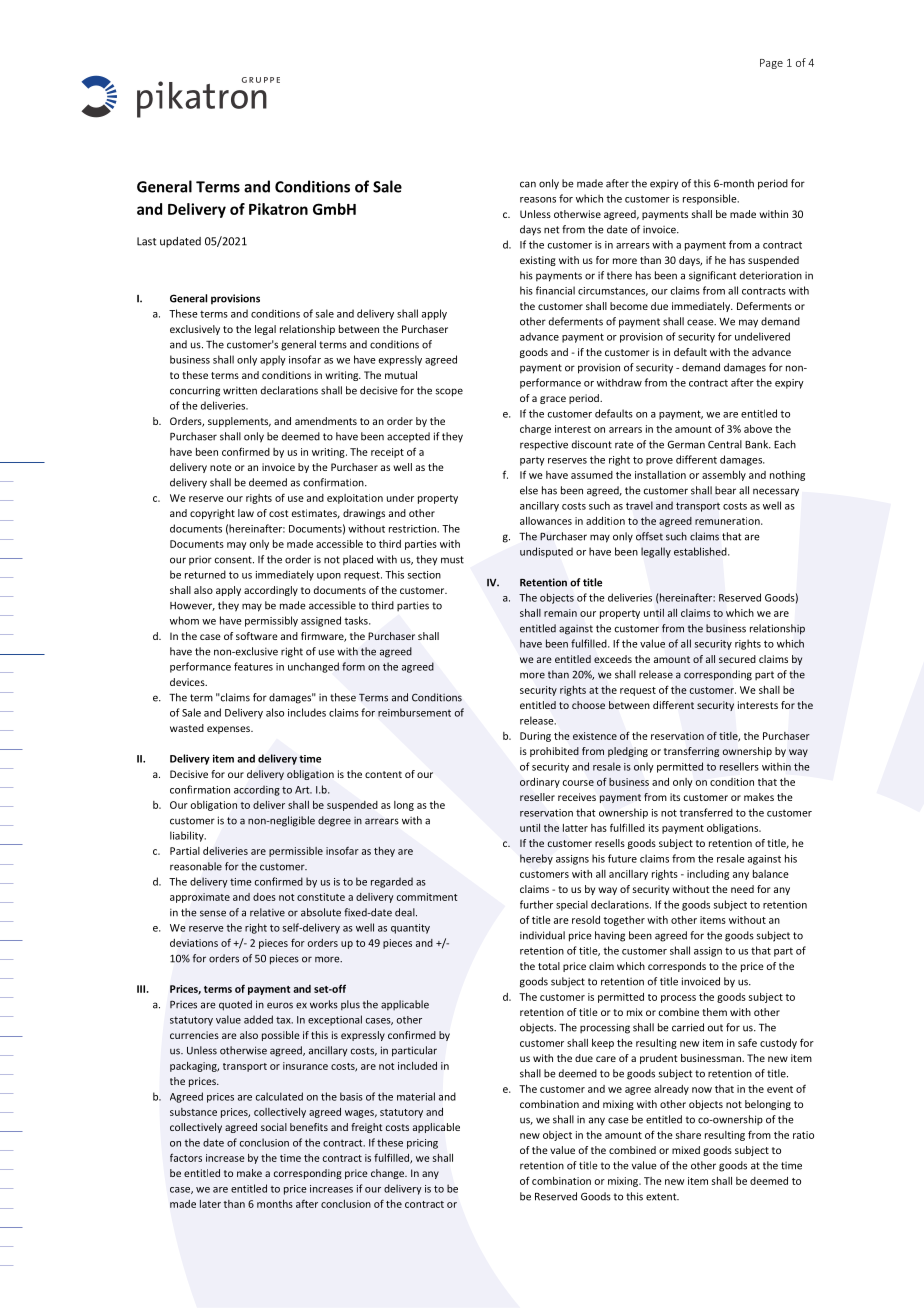 The image size is (924, 1308). I want to click on Page, so click(771, 64).
